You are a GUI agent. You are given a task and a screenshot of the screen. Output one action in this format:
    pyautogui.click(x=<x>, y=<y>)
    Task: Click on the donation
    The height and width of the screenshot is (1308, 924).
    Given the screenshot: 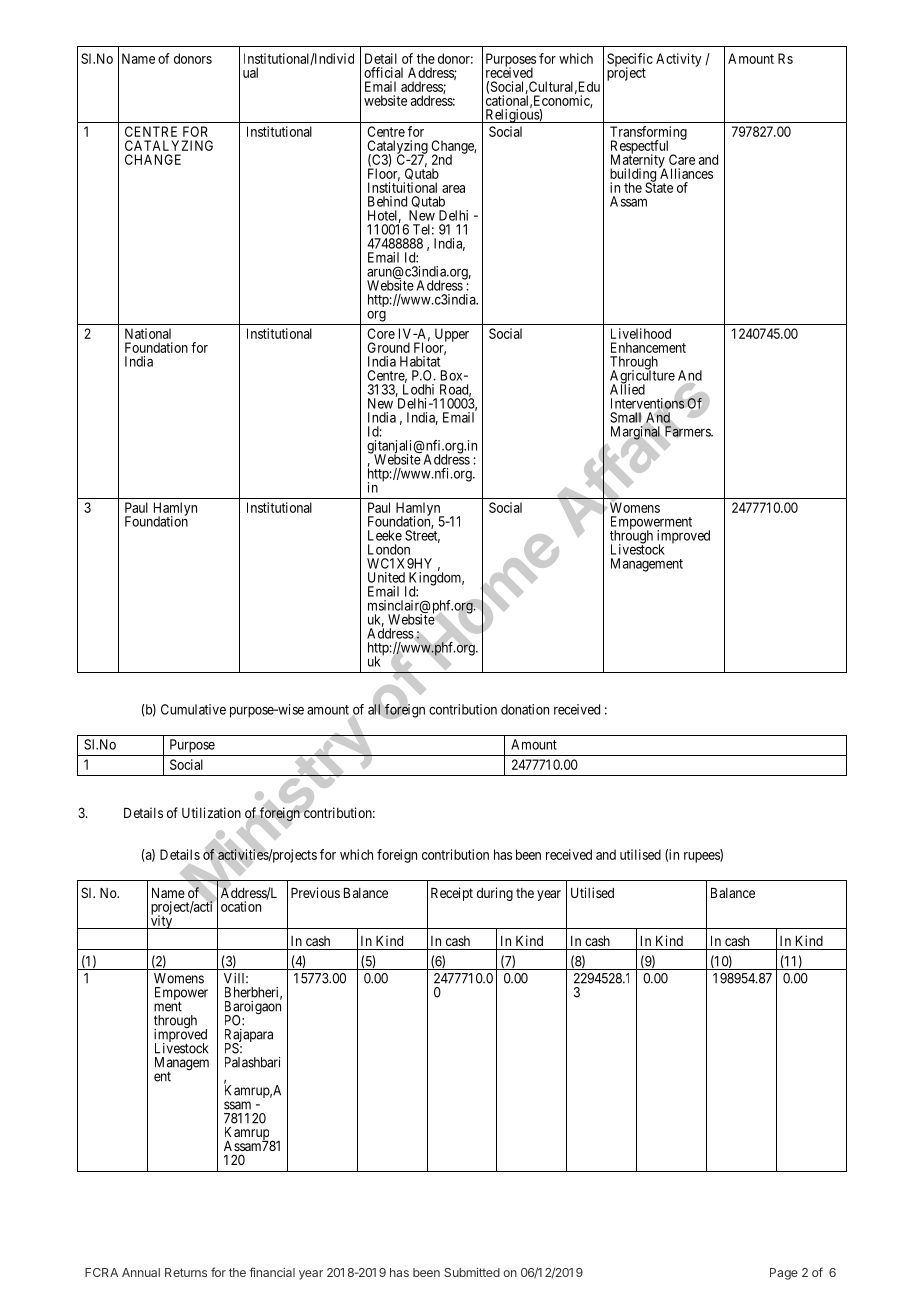 What is the action you would take?
    pyautogui.click(x=525, y=709)
